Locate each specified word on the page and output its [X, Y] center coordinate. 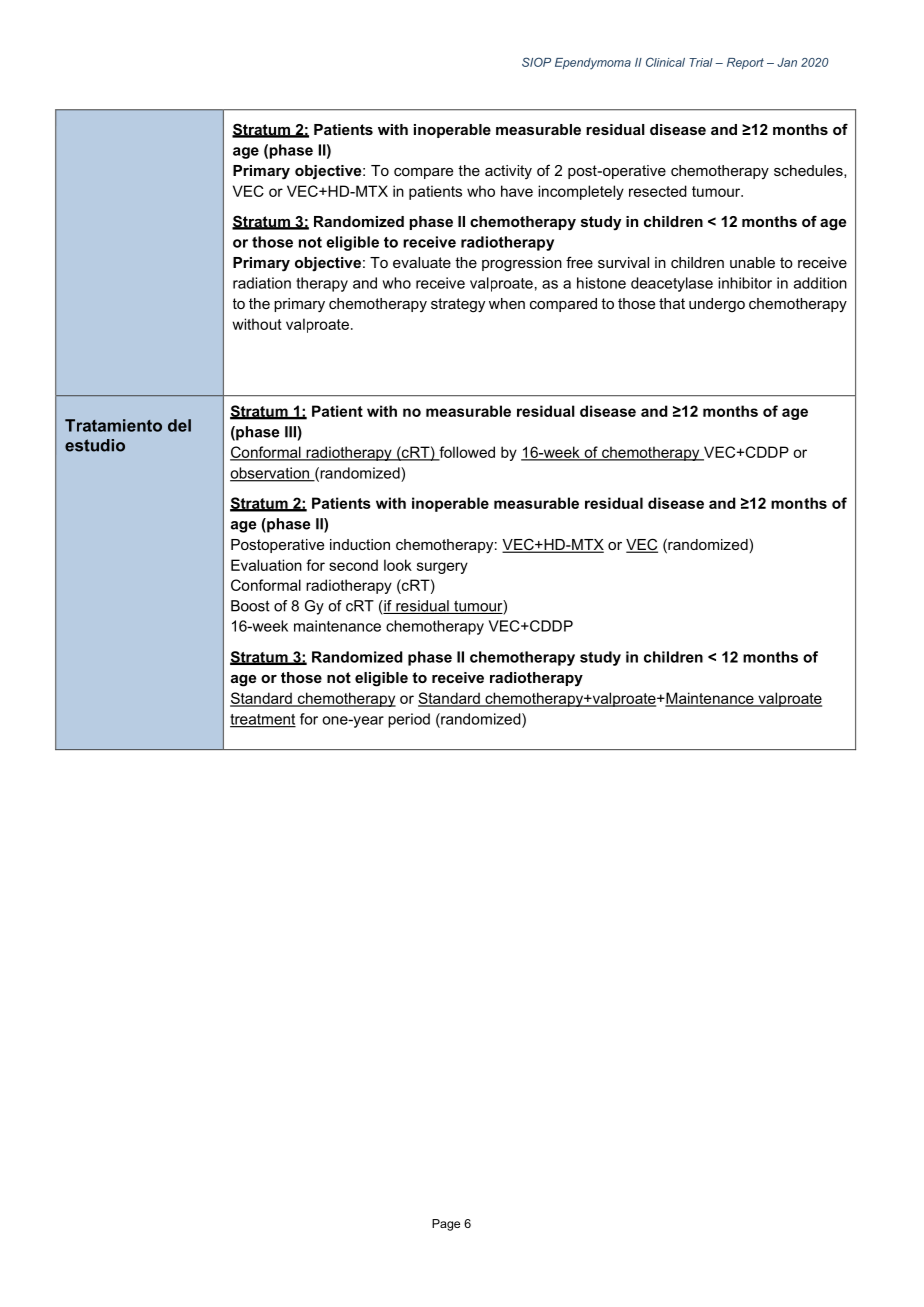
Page [446, 1225]
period [409, 720]
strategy [458, 305]
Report [745, 63]
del [179, 425]
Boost [250, 606]
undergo [717, 305]
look [398, 565]
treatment [263, 720]
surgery [442, 568]
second [353, 565]
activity [508, 172]
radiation [262, 283]
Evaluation [266, 565]
